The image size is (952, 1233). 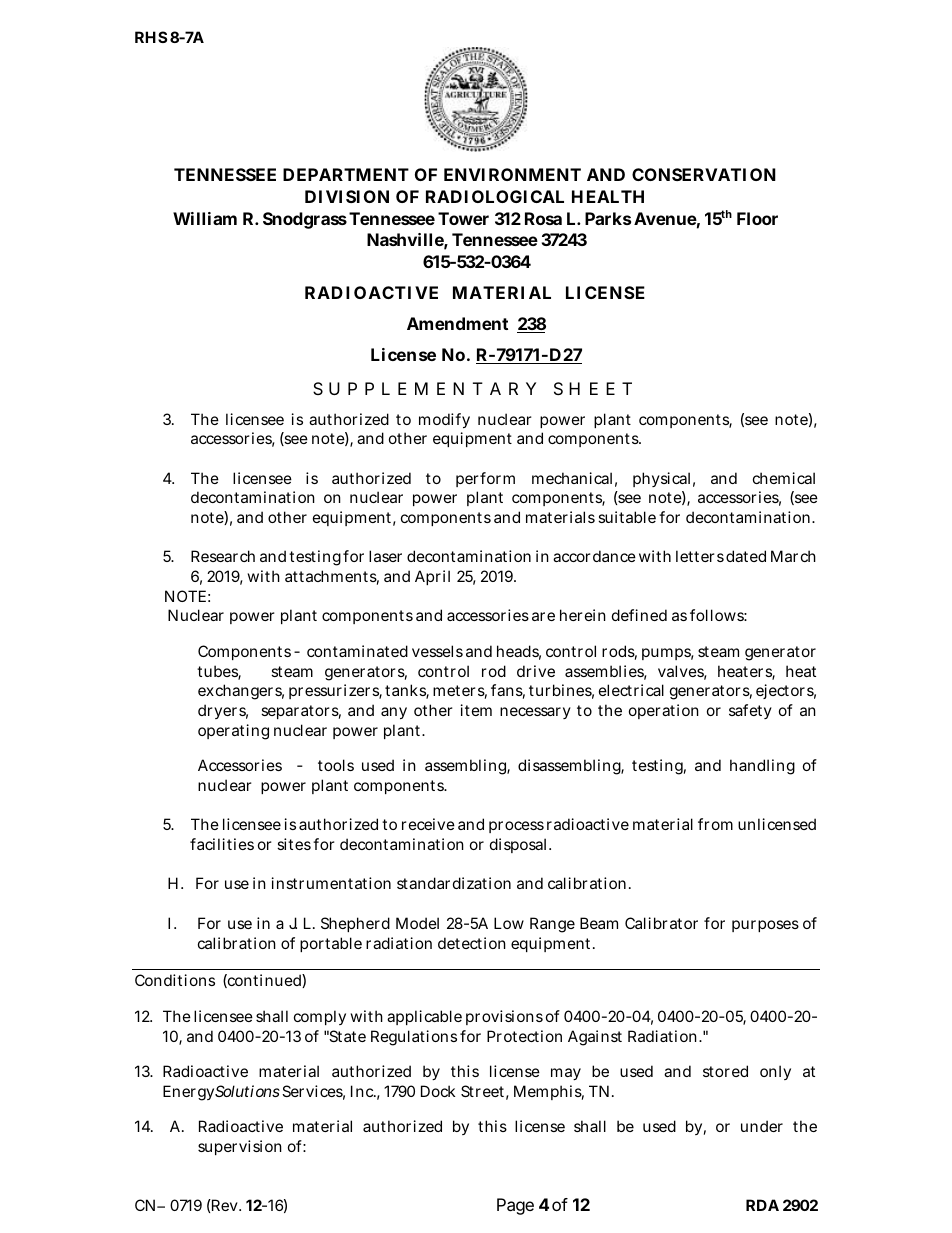 What do you see at coordinates (661, 479) in the screenshot?
I see `physical` at bounding box center [661, 479].
